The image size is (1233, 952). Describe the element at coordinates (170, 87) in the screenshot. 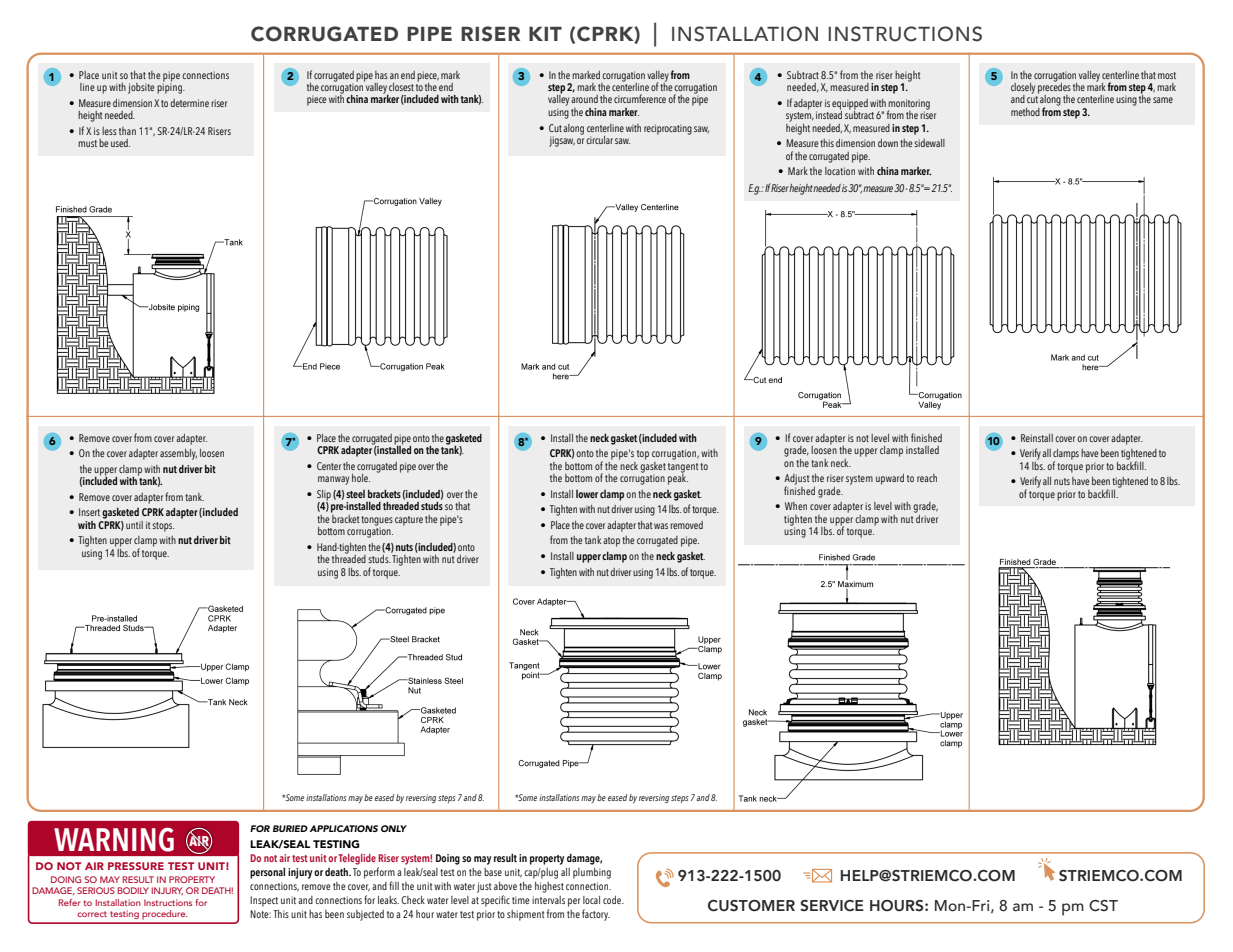

I see `piping` at that location.
